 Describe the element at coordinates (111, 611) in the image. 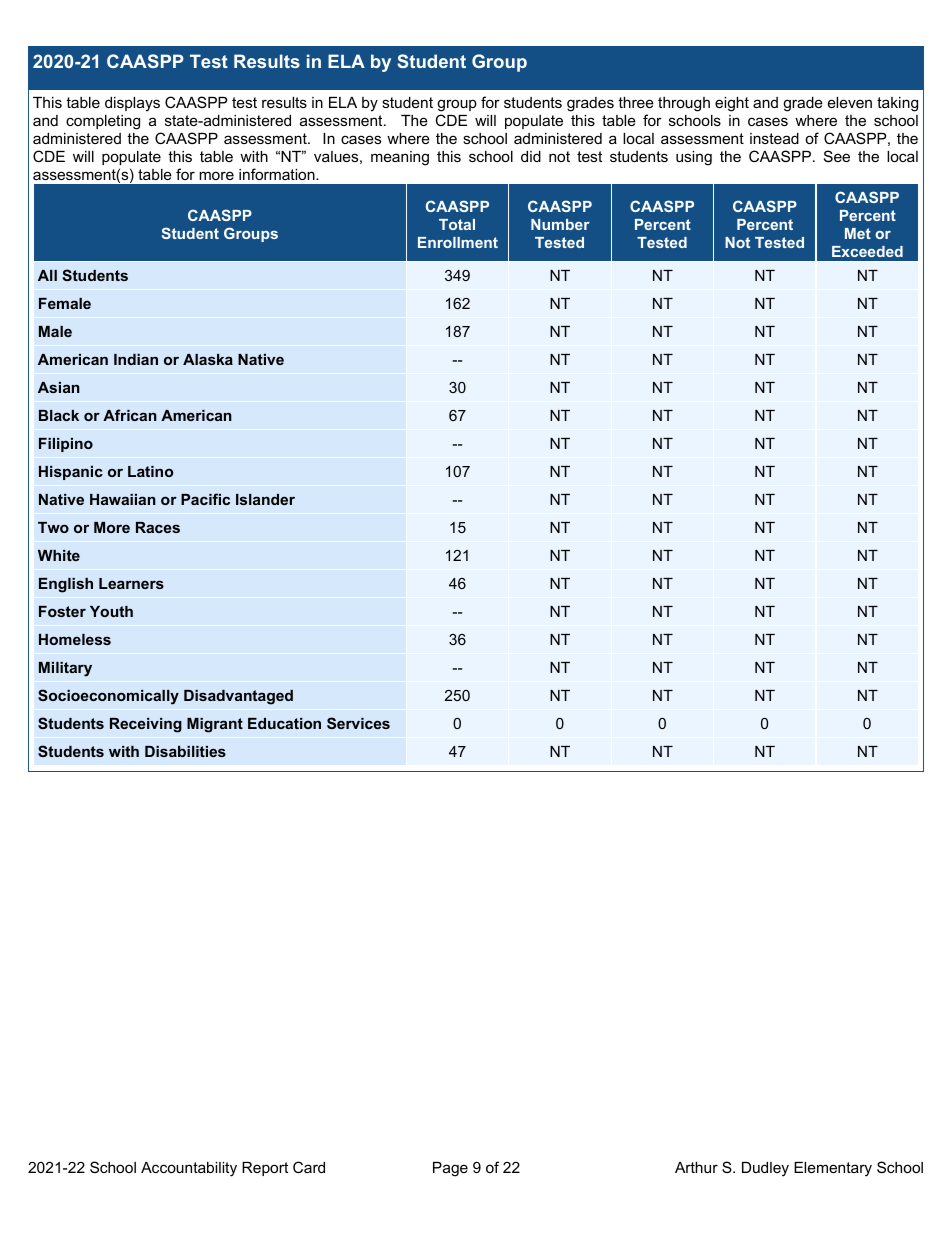

I see `Youth` at that location.
